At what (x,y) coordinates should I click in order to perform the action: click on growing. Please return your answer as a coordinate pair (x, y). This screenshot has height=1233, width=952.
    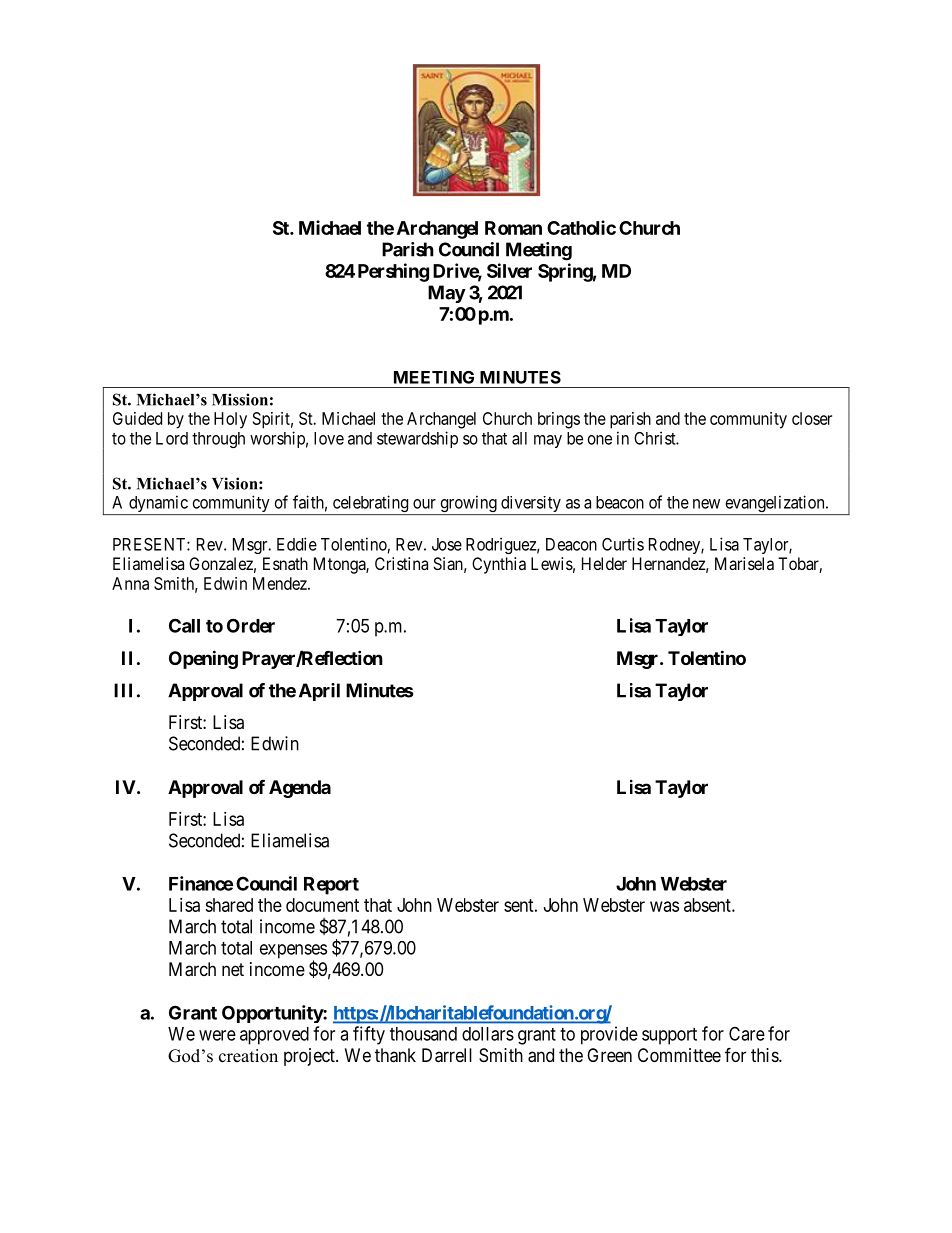
    Looking at the image, I should click on (468, 505).
